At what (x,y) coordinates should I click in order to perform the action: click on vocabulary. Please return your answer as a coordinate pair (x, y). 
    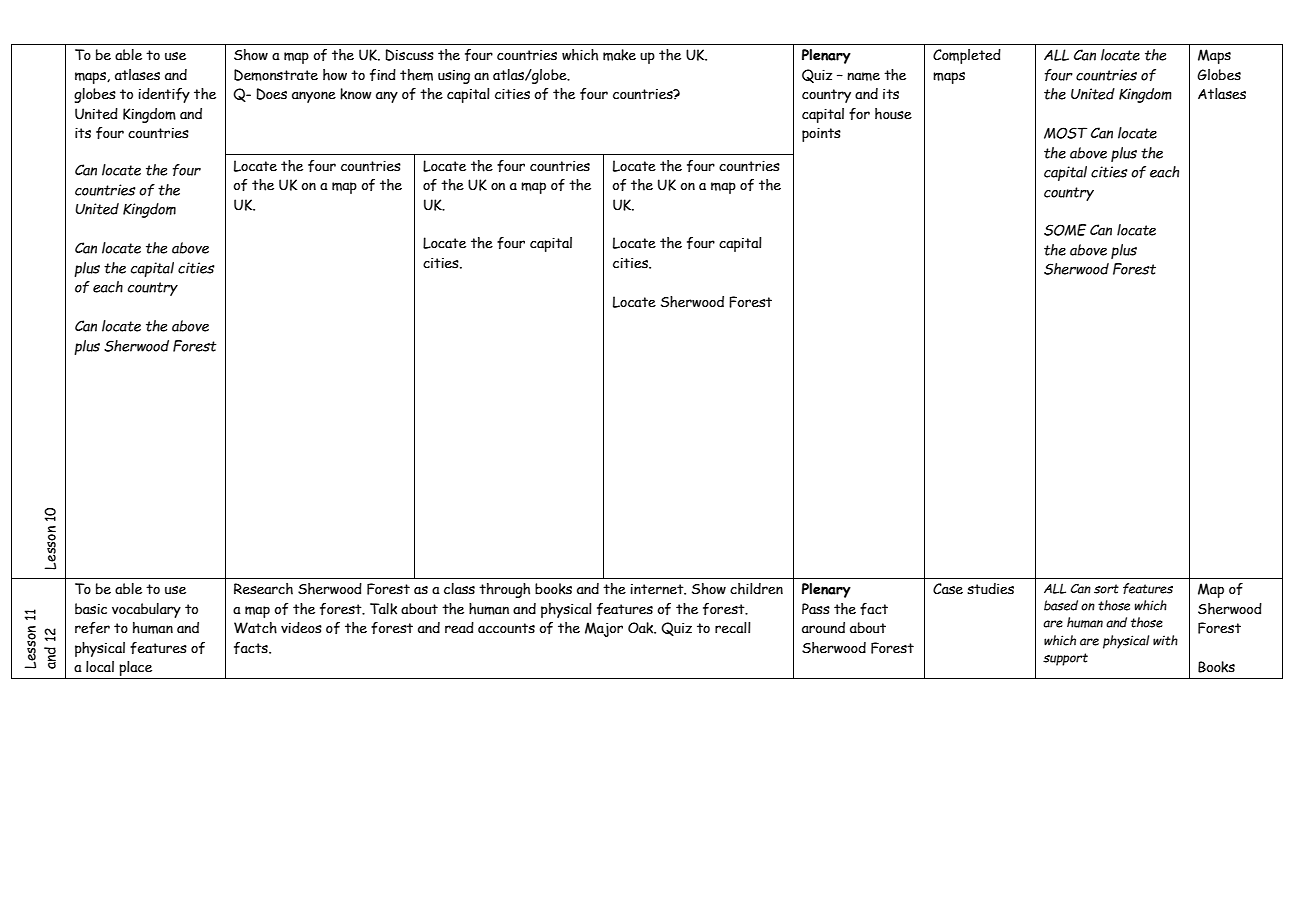
    Looking at the image, I should click on (146, 610).
